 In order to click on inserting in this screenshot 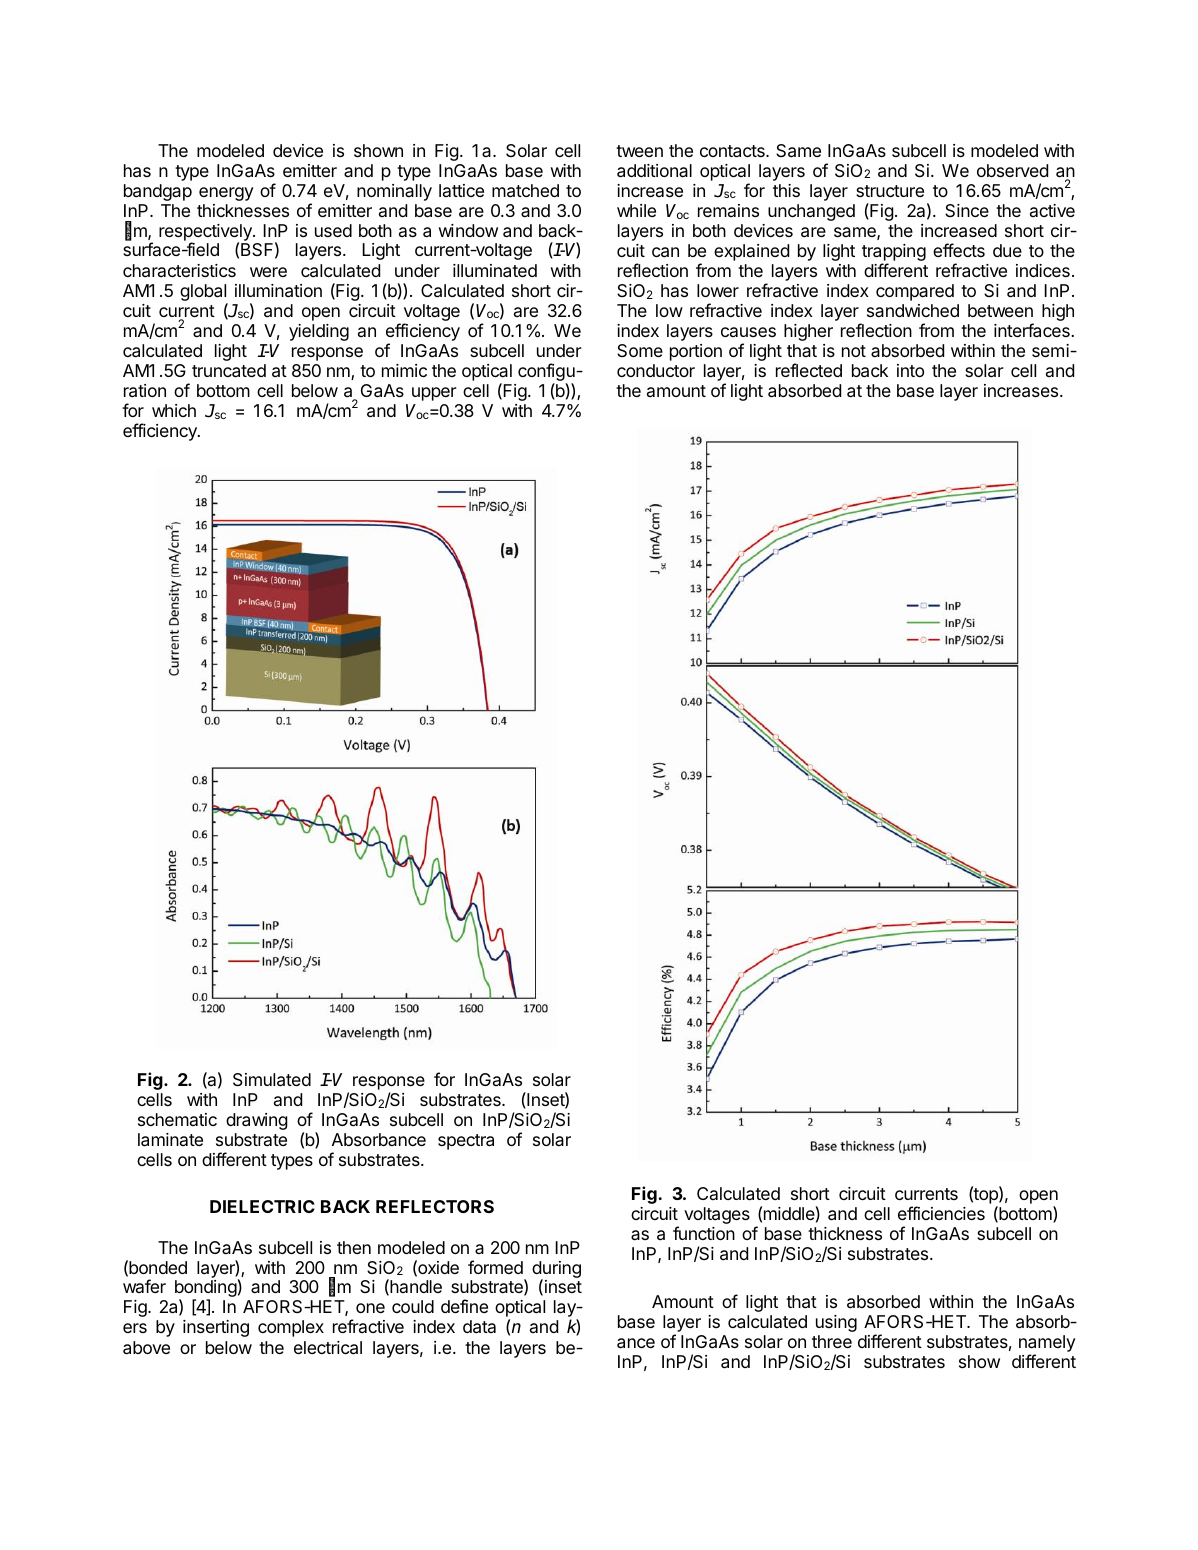, I will do `click(216, 1328)`.
